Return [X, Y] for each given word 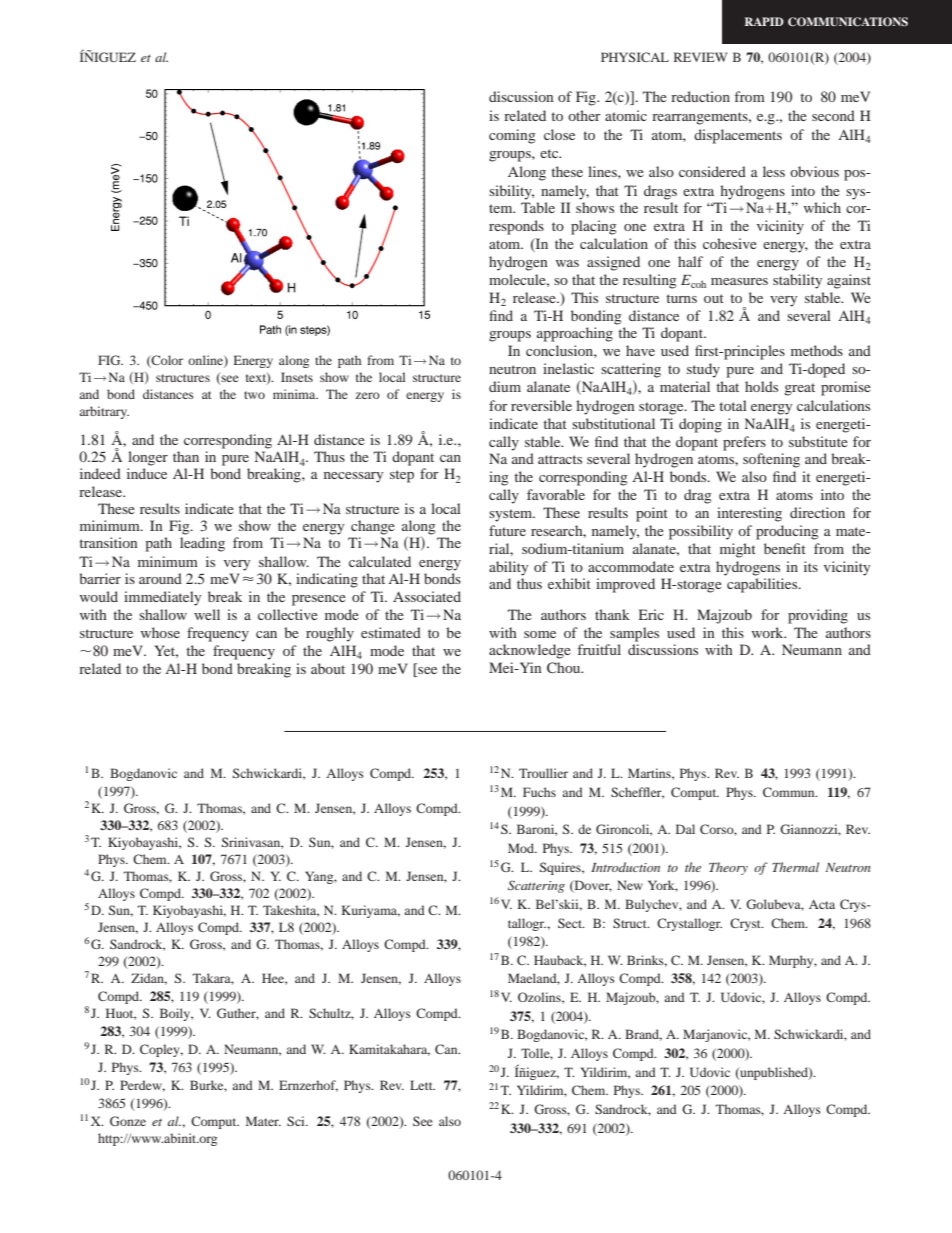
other [584, 115]
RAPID [764, 21]
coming [512, 136]
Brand [643, 1035]
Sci [297, 1121]
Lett [422, 1085]
